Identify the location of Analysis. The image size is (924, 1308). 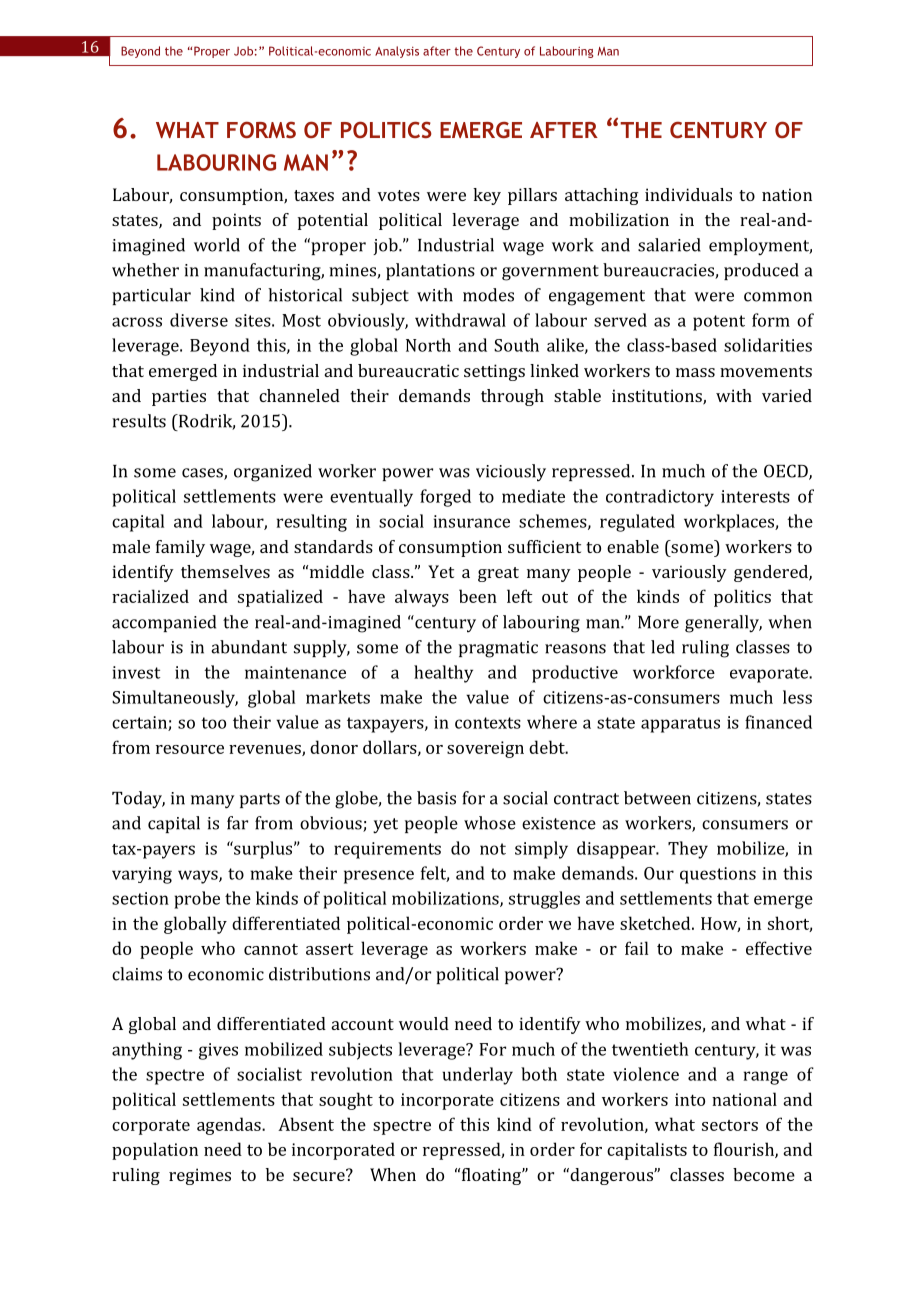
(397, 52).
